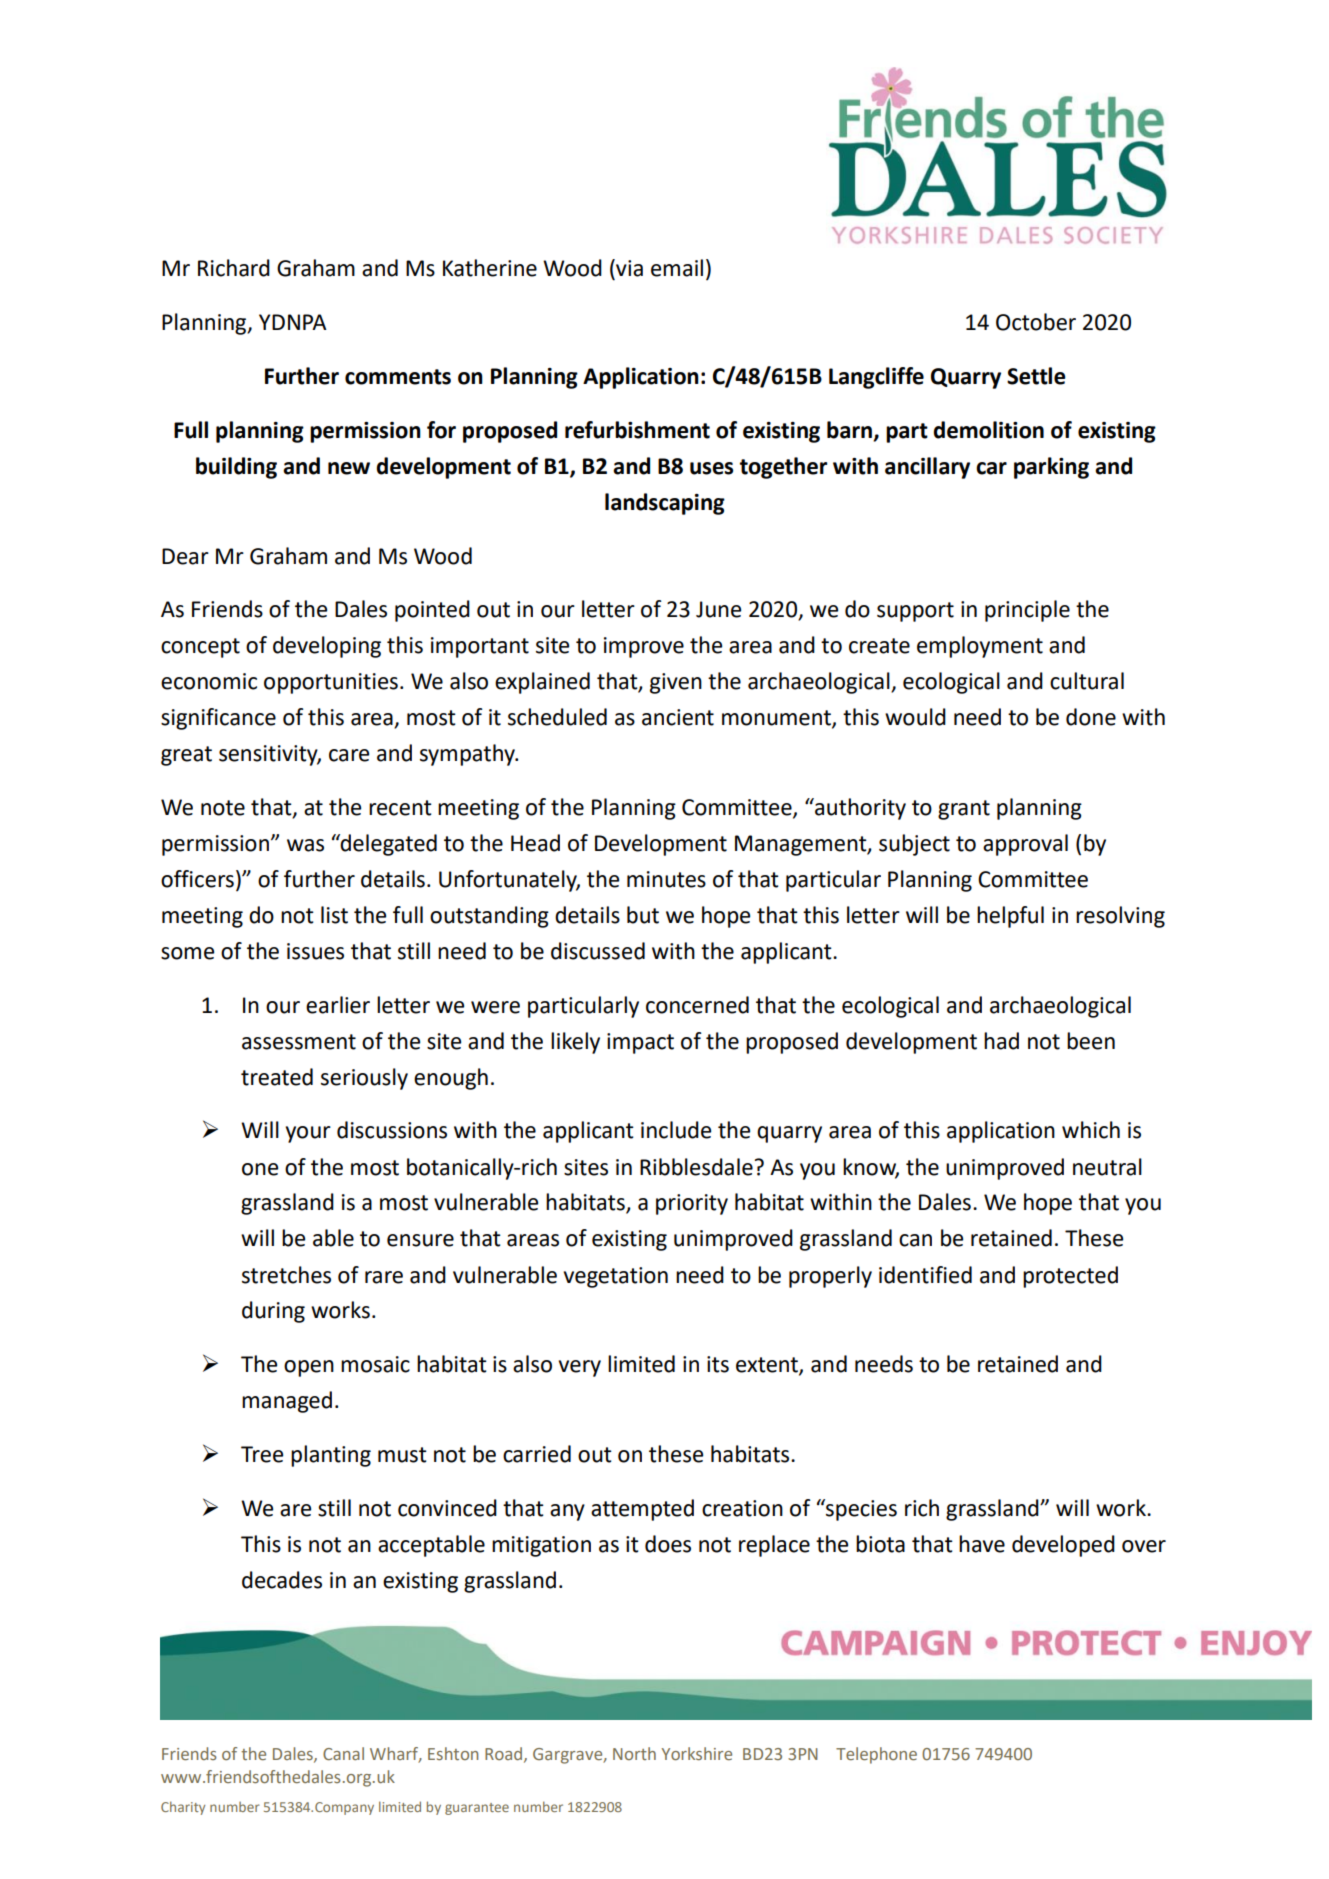 This screenshot has width=1329, height=1879. I want to click on Canal, so click(343, 1753).
